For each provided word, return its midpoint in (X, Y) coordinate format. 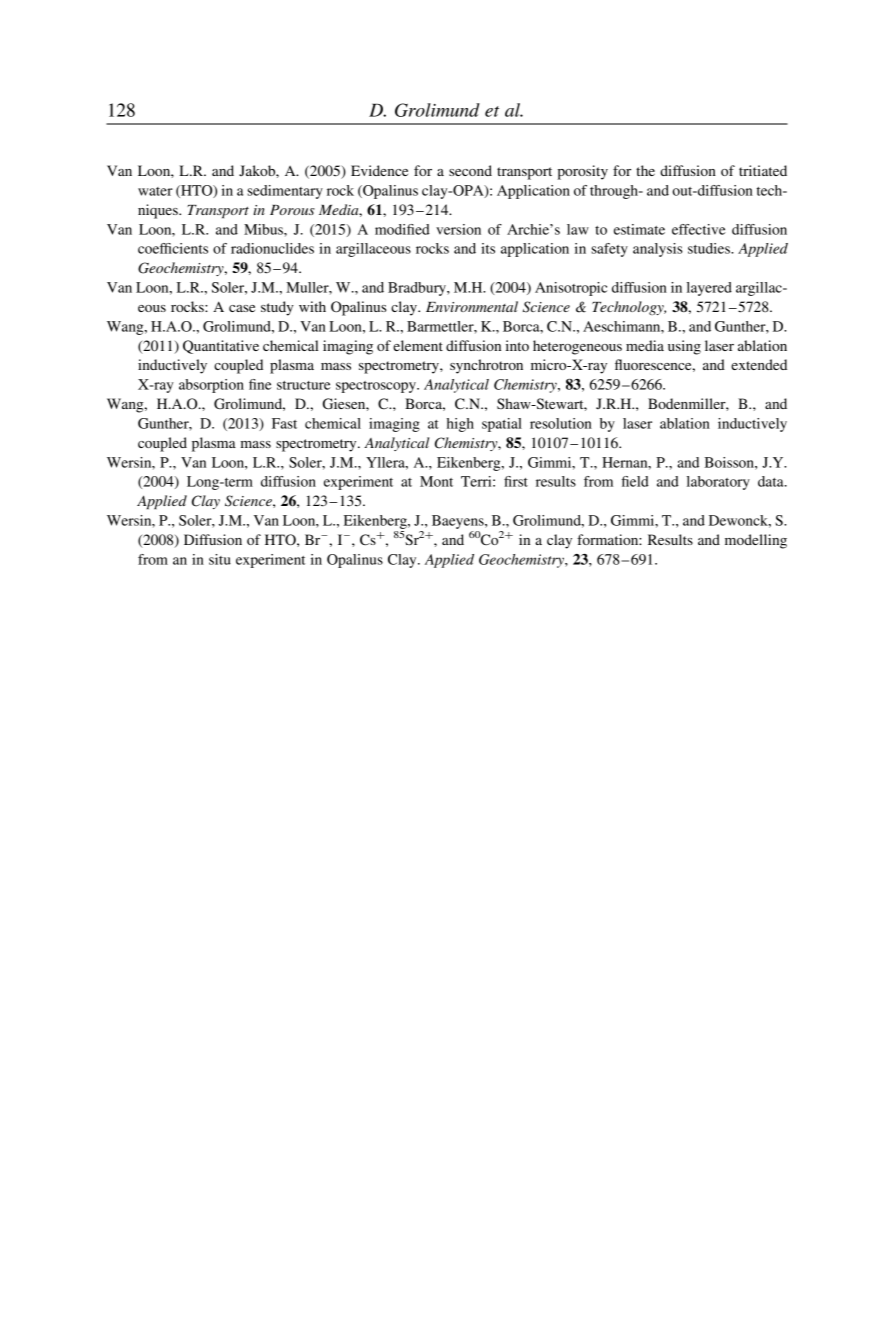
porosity (582, 172)
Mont (436, 481)
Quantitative (221, 347)
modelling (756, 541)
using (684, 347)
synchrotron (486, 366)
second (470, 170)
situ (220, 559)
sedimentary (285, 192)
